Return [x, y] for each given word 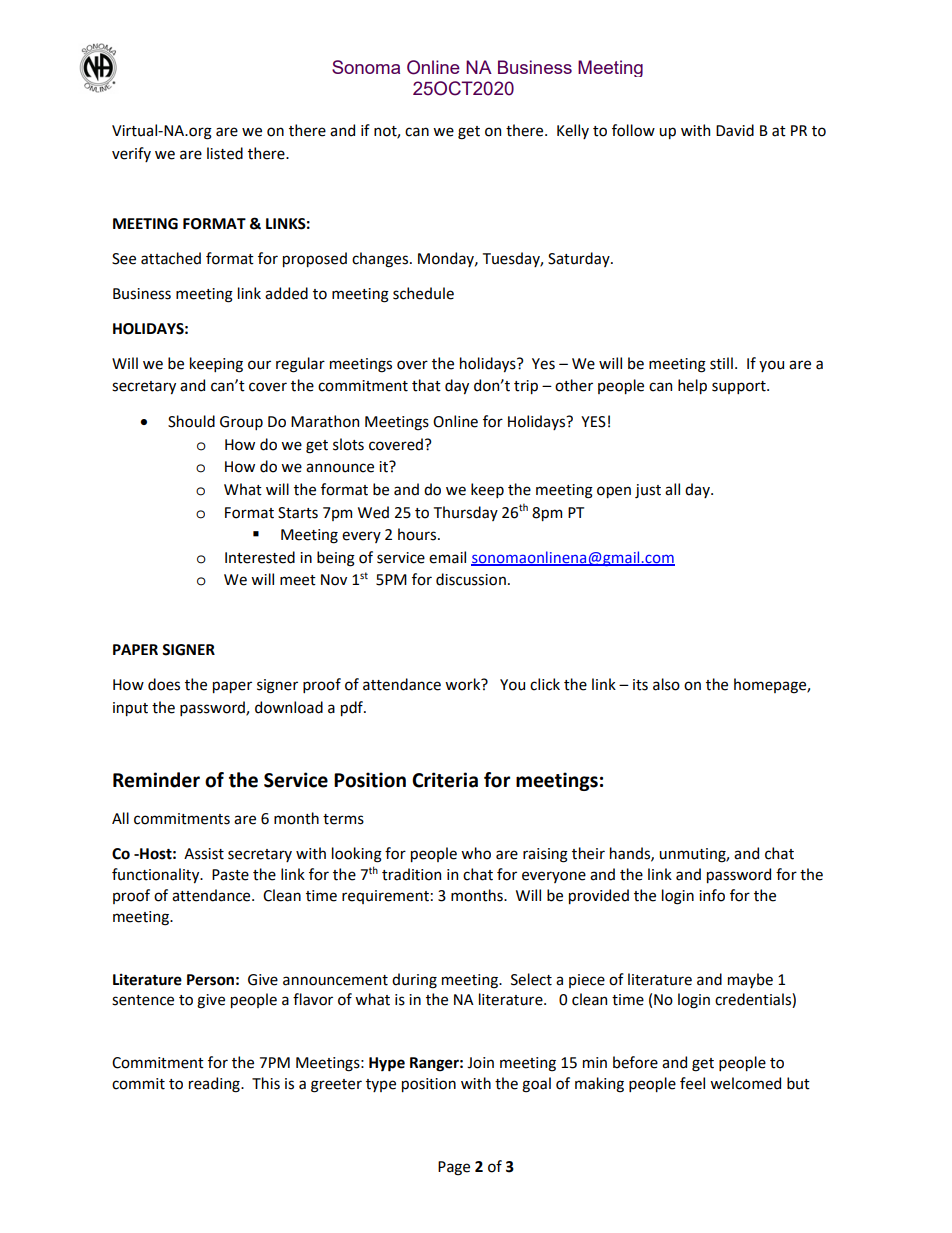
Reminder [156, 780]
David [735, 130]
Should [191, 421]
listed [225, 153]
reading [215, 1085]
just [648, 491]
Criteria [445, 780]
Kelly [573, 131]
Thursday [466, 513]
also [666, 684]
